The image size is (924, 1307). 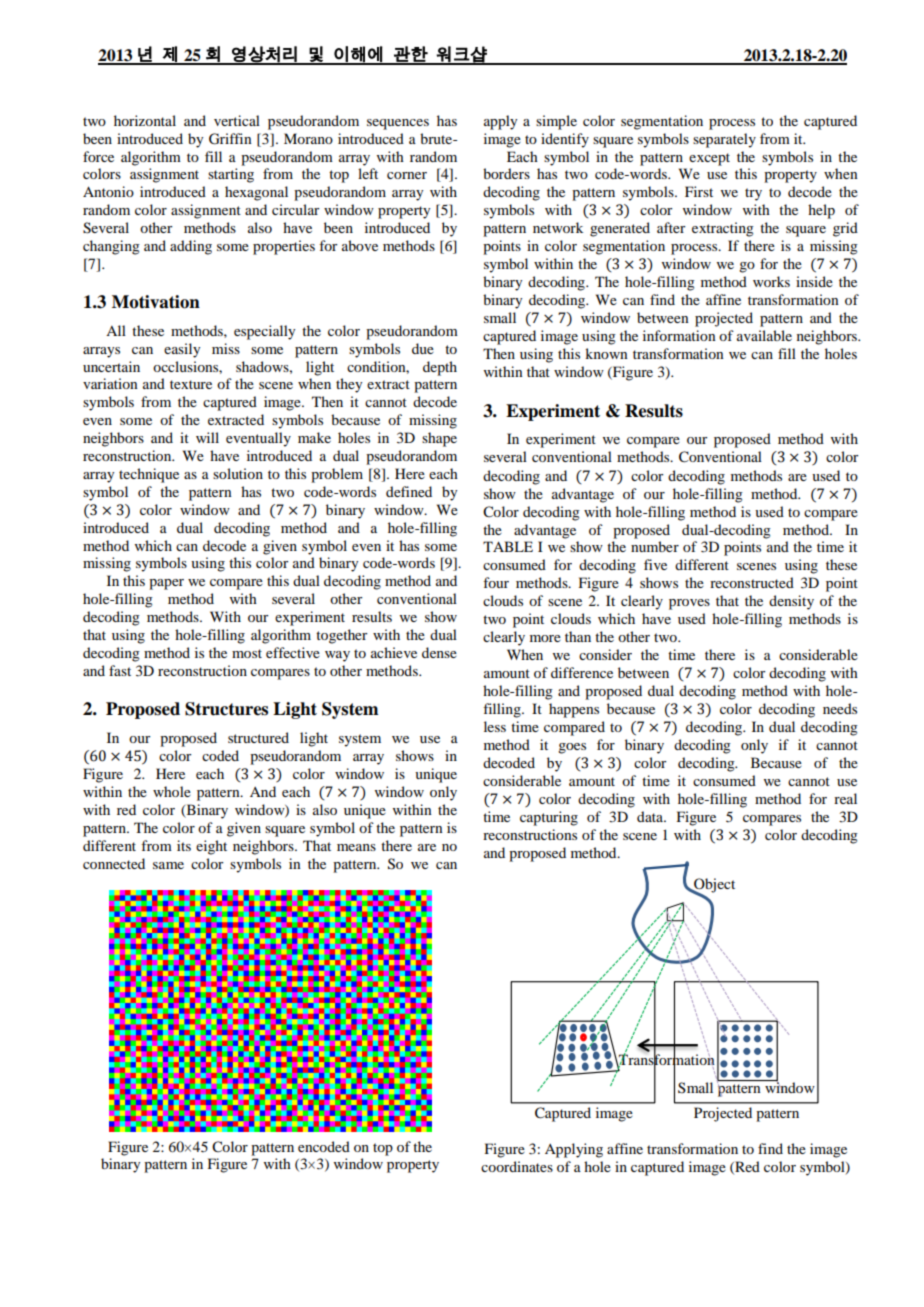 I want to click on separately, so click(x=724, y=140).
